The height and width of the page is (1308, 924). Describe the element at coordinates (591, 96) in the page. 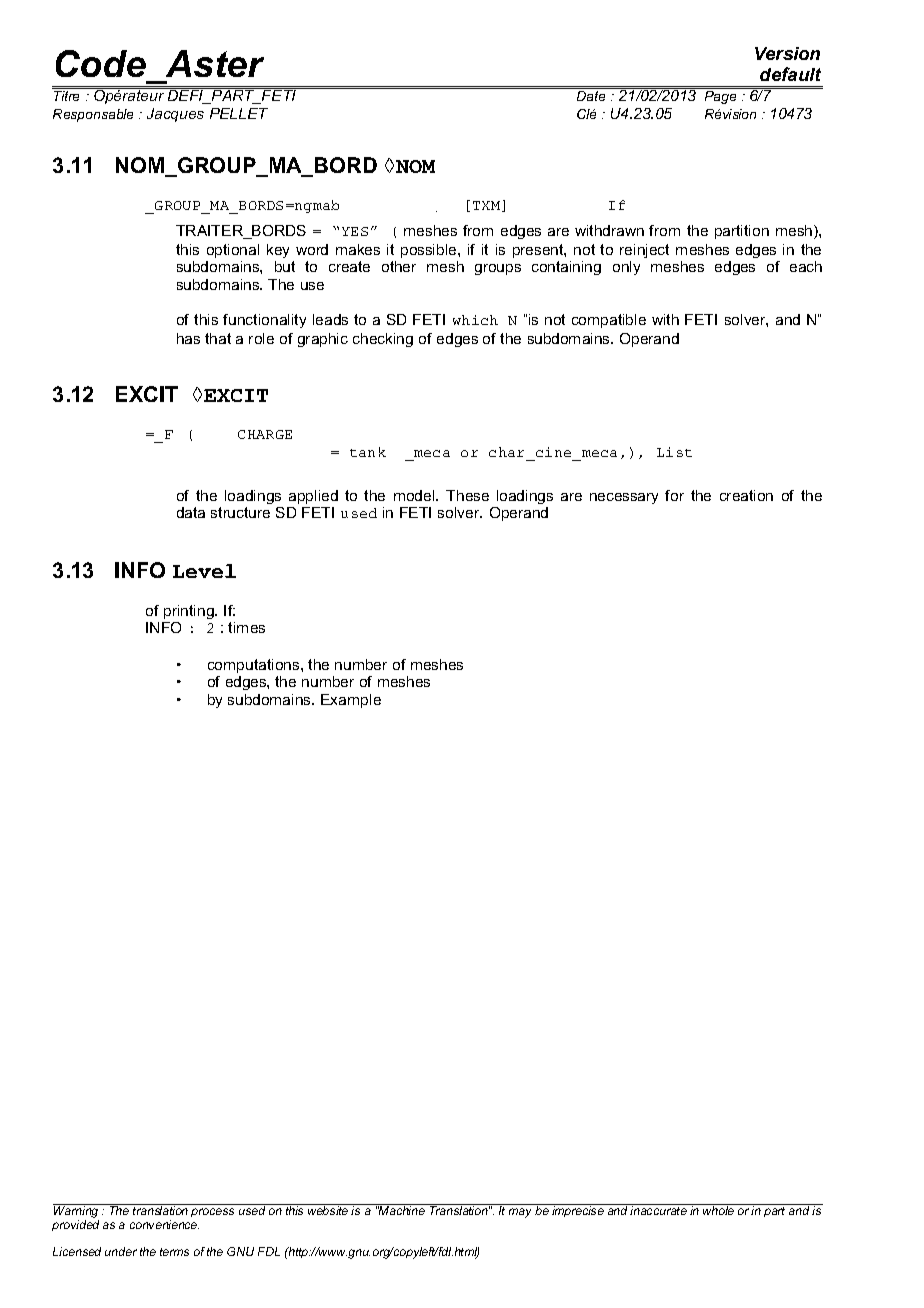

I see `Date` at that location.
